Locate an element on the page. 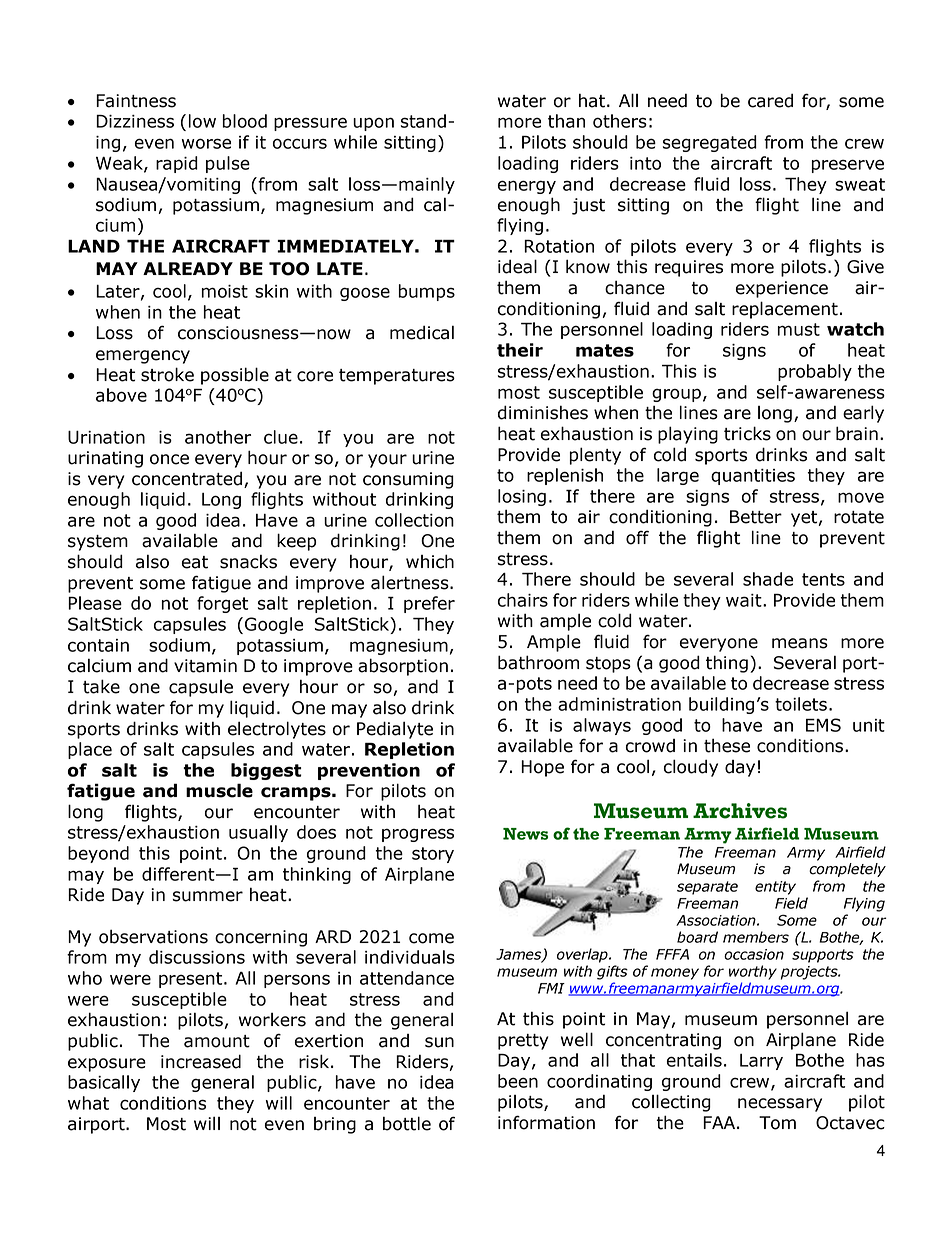 This image has height=1233, width=952. Pedialyte is located at coordinates (395, 730).
